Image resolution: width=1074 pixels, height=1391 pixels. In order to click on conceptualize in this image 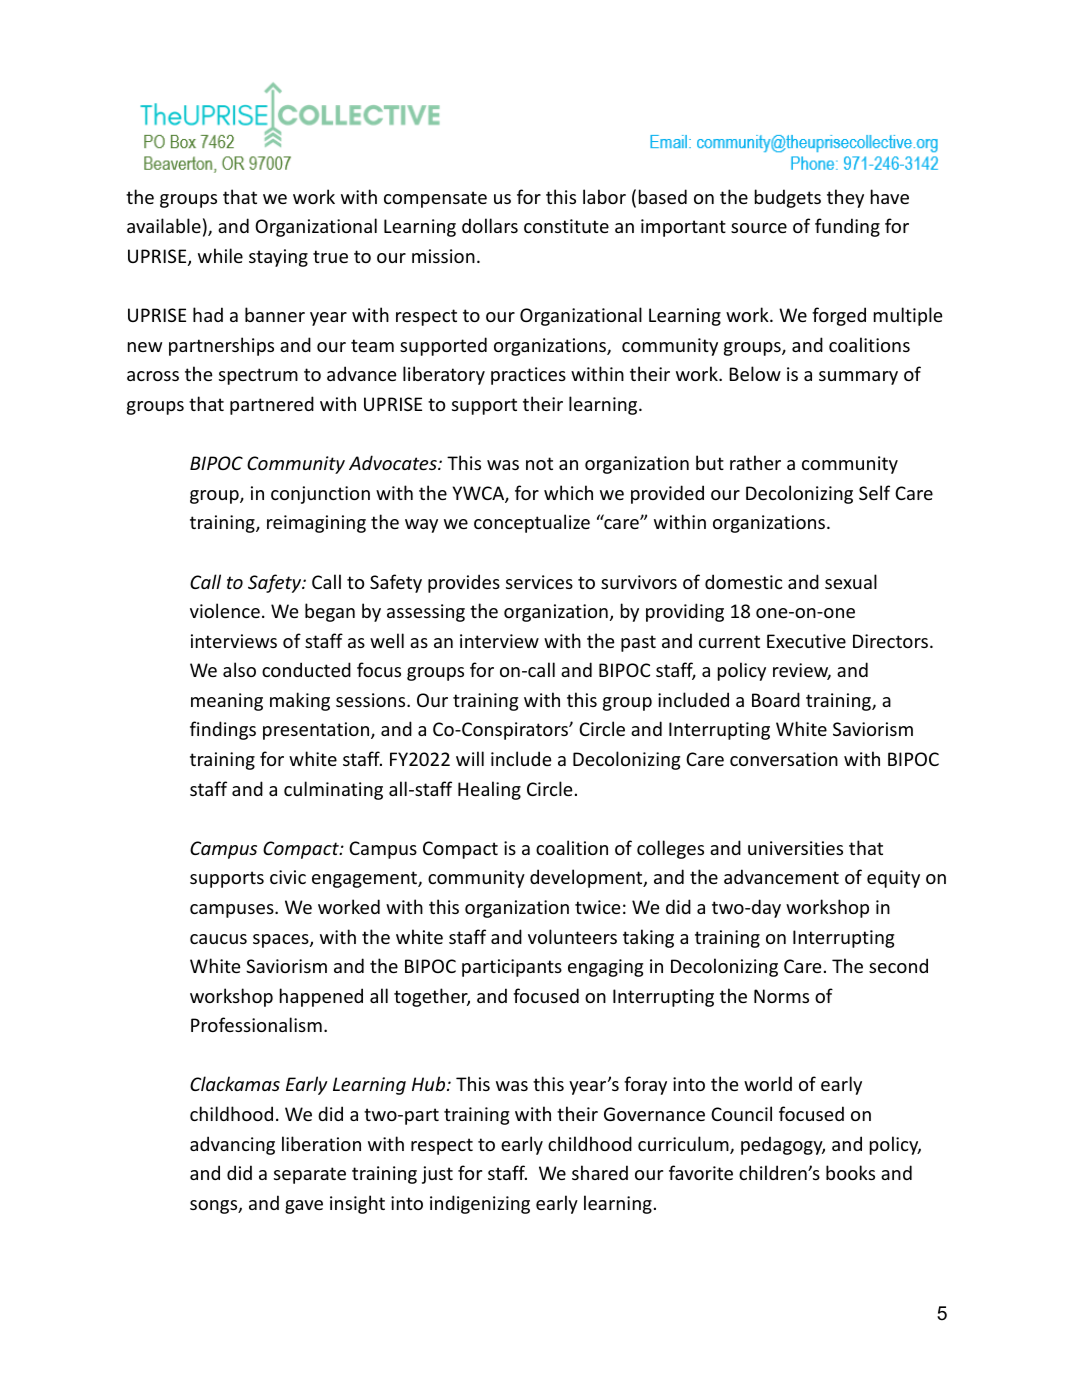, I will do `click(532, 523)`.
